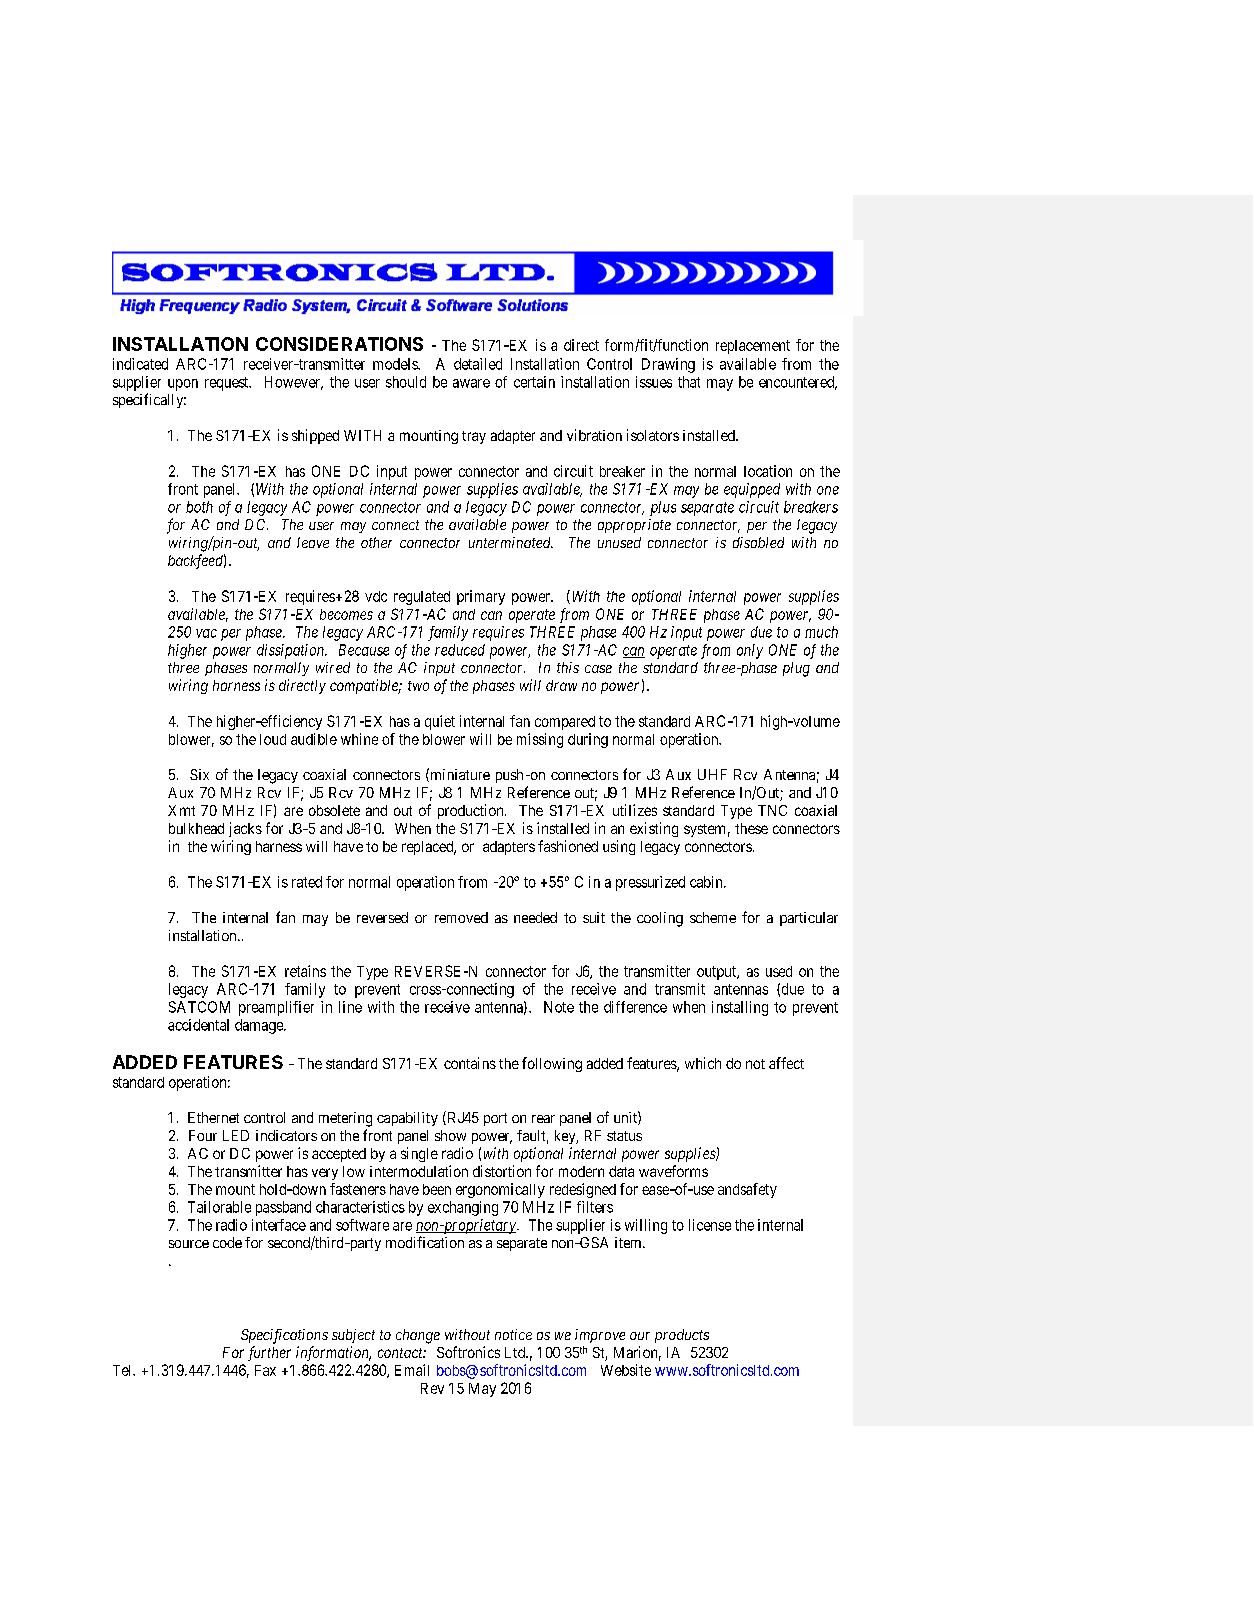 Image resolution: width=1254 pixels, height=1622 pixels. What do you see at coordinates (199, 507) in the screenshot?
I see `both` at bounding box center [199, 507].
